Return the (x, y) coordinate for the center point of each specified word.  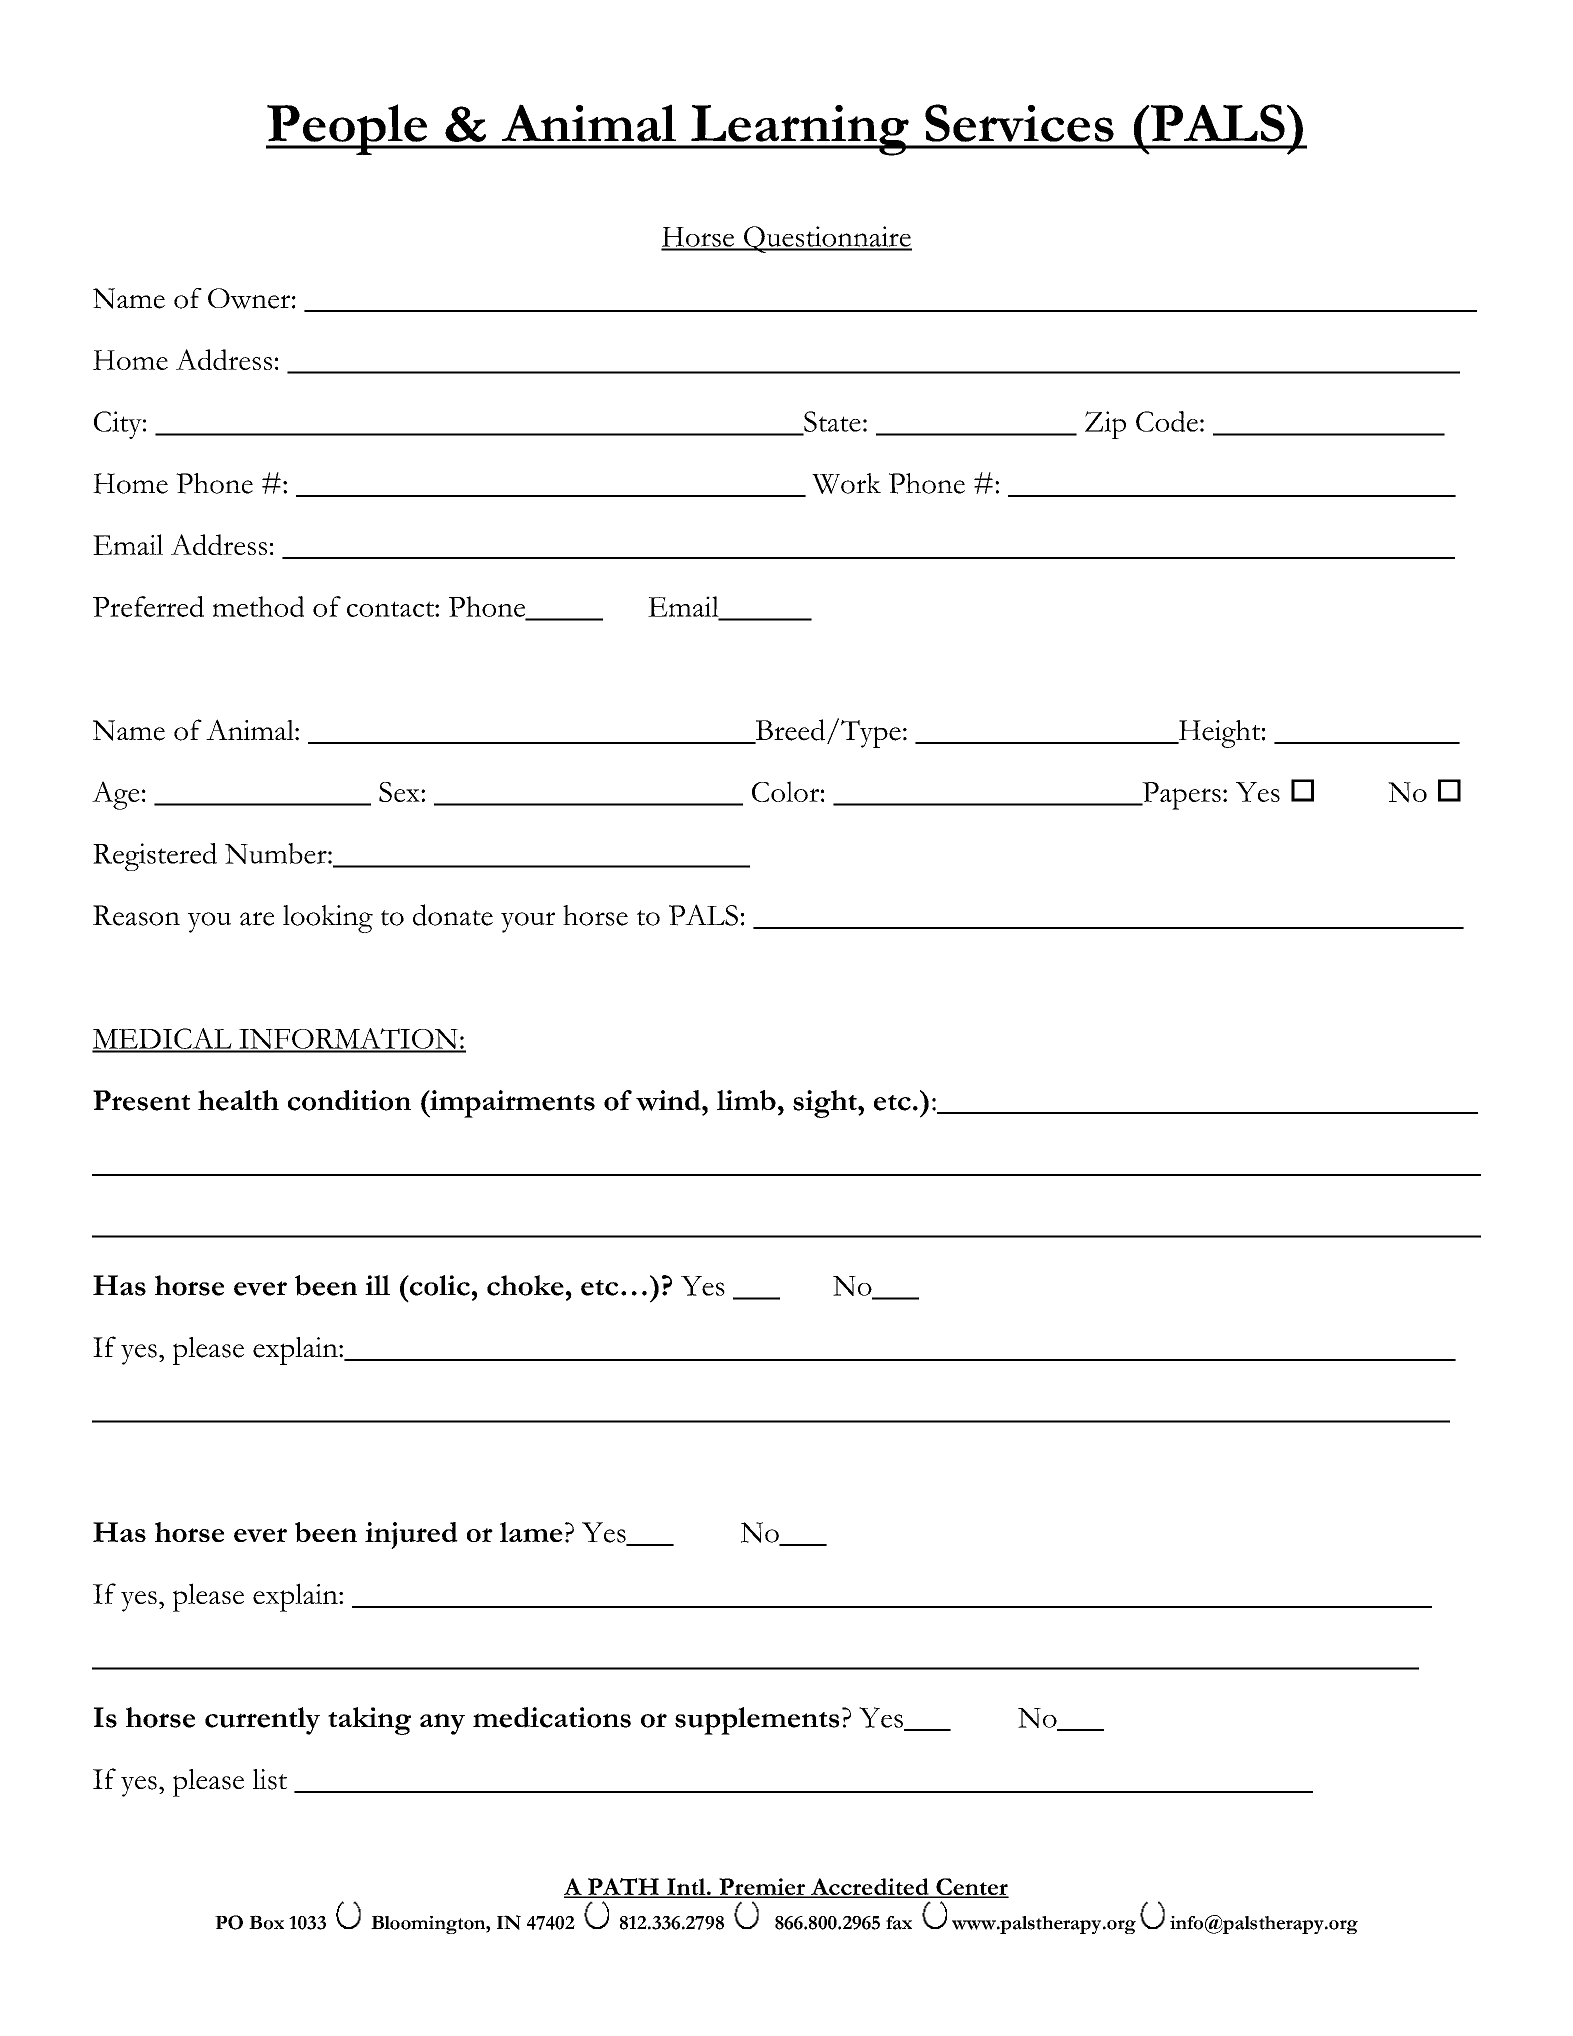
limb (746, 1100)
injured (411, 1535)
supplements (757, 1721)
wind (669, 1100)
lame (531, 1532)
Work (846, 483)
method (258, 606)
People (348, 129)
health (238, 1100)
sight (826, 1104)
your (528, 922)
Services (1019, 123)
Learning (800, 130)
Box (266, 1922)
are (257, 919)
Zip (1105, 425)
